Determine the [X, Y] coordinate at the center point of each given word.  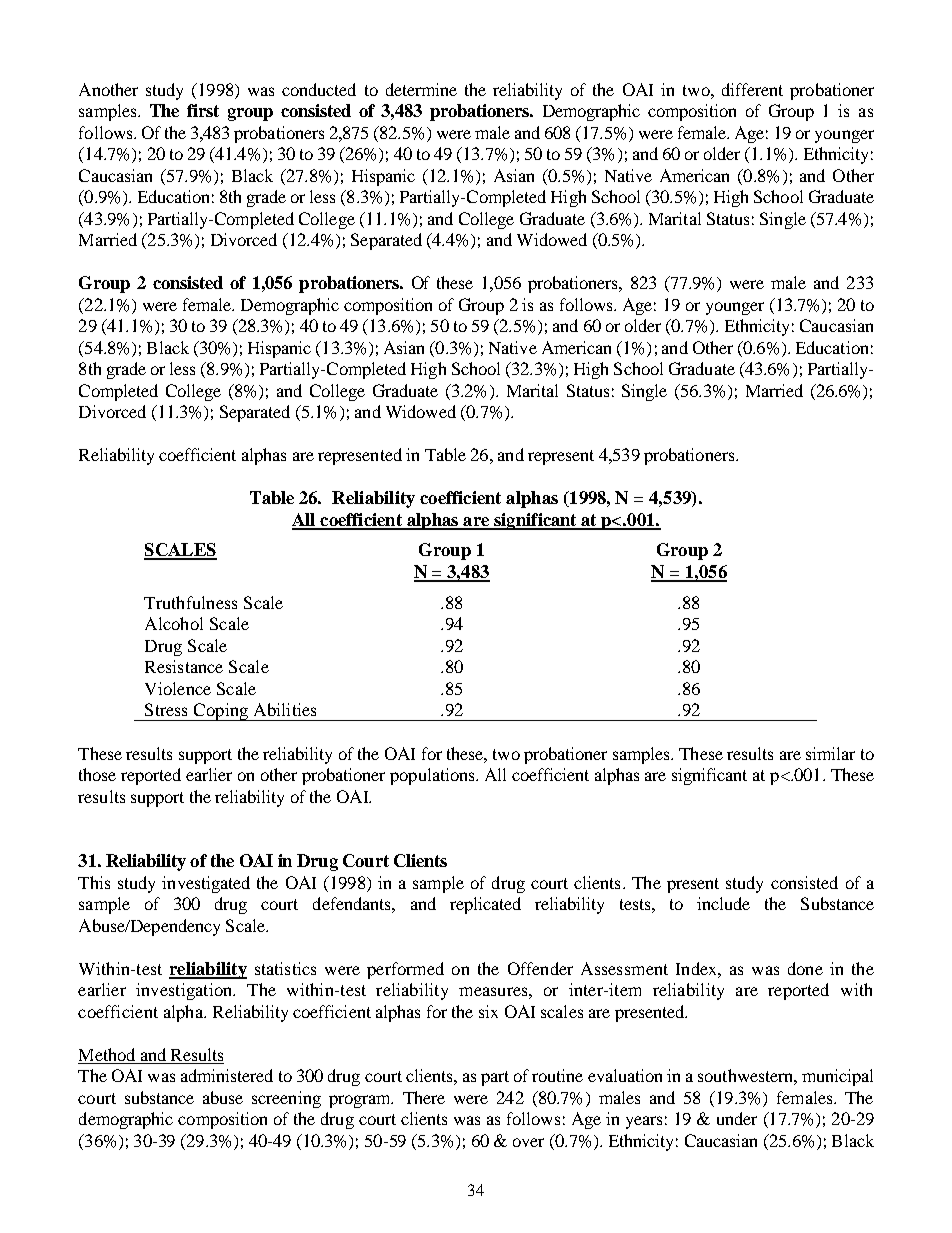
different [752, 89]
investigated [206, 884]
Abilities [285, 709]
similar [830, 753]
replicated [485, 905]
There [424, 1097]
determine [421, 89]
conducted [319, 89]
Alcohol [174, 623]
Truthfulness [190, 602]
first [203, 110]
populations [433, 776]
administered [227, 1075]
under [737, 1118]
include [723, 903]
